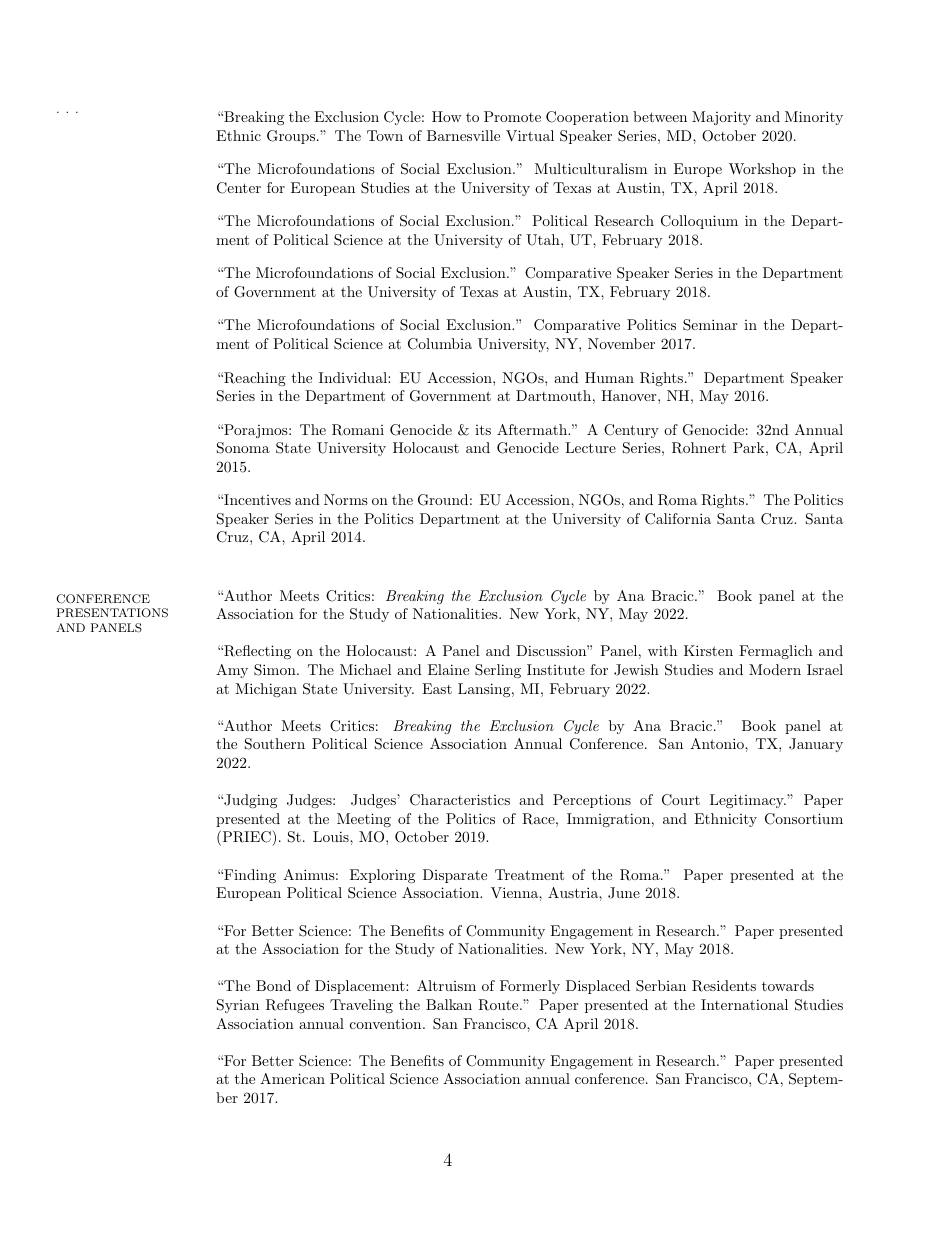 The width and height of the screenshot is (952, 1233). What do you see at coordinates (762, 170) in the screenshot?
I see `Workshop` at bounding box center [762, 170].
